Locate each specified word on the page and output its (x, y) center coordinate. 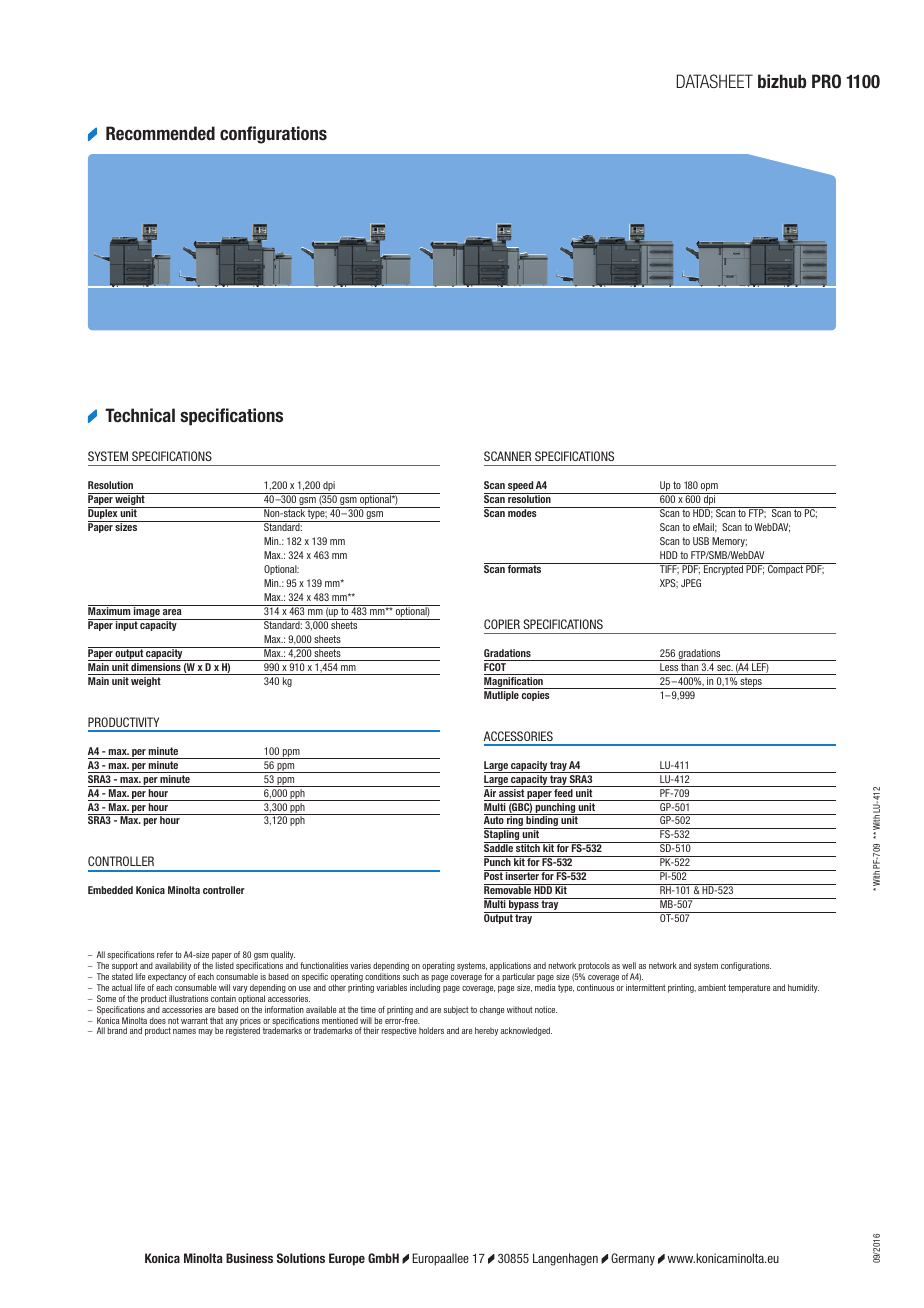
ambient (712, 987)
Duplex (104, 514)
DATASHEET (715, 81)
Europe (347, 1259)
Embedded (110, 890)
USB (701, 541)
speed (520, 487)
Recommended (160, 133)
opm (709, 488)
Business (249, 1258)
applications (510, 968)
